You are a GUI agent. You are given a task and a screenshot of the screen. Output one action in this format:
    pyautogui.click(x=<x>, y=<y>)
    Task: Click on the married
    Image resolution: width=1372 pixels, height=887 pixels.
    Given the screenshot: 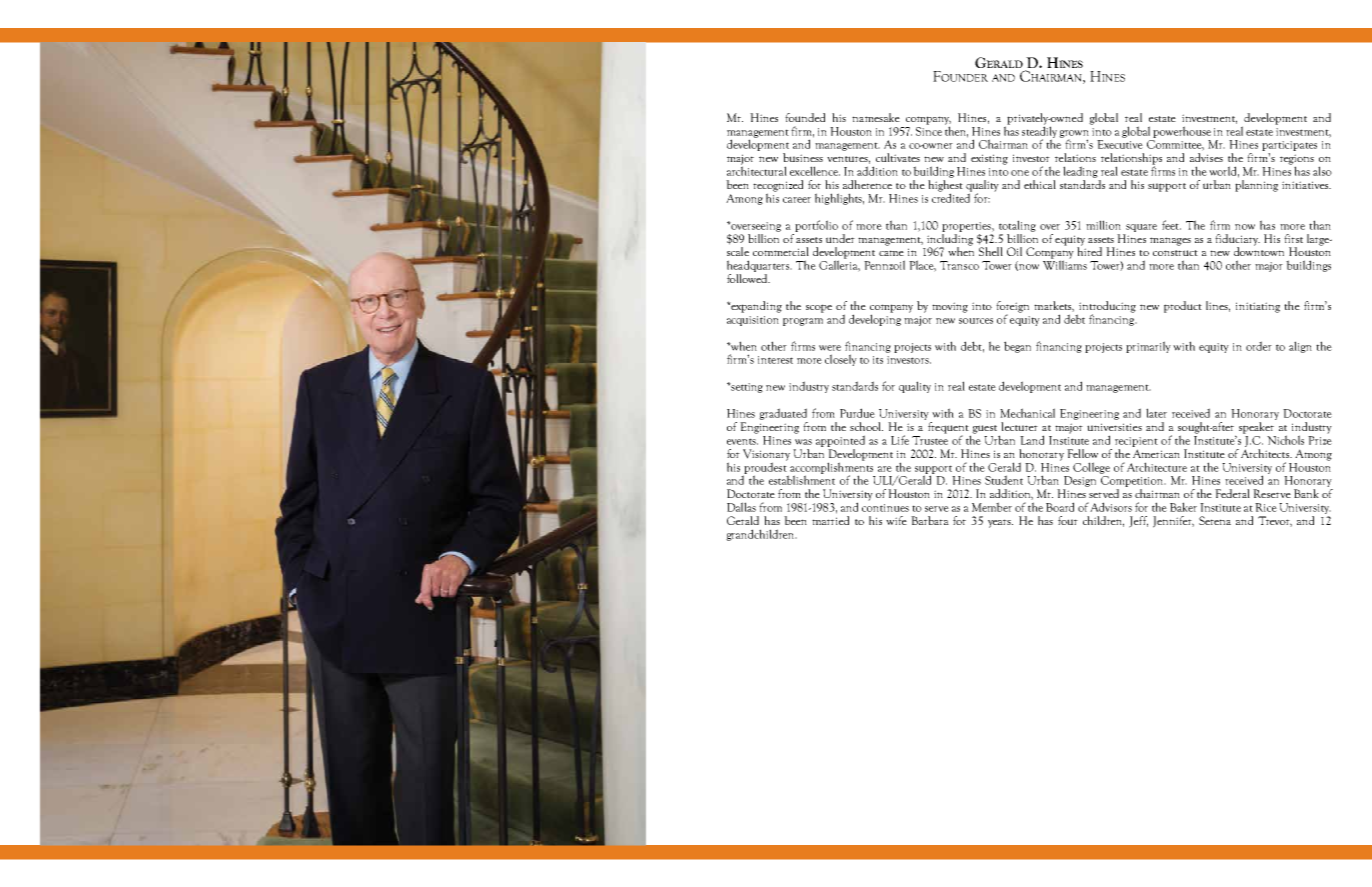 What is the action you would take?
    pyautogui.click(x=830, y=520)
